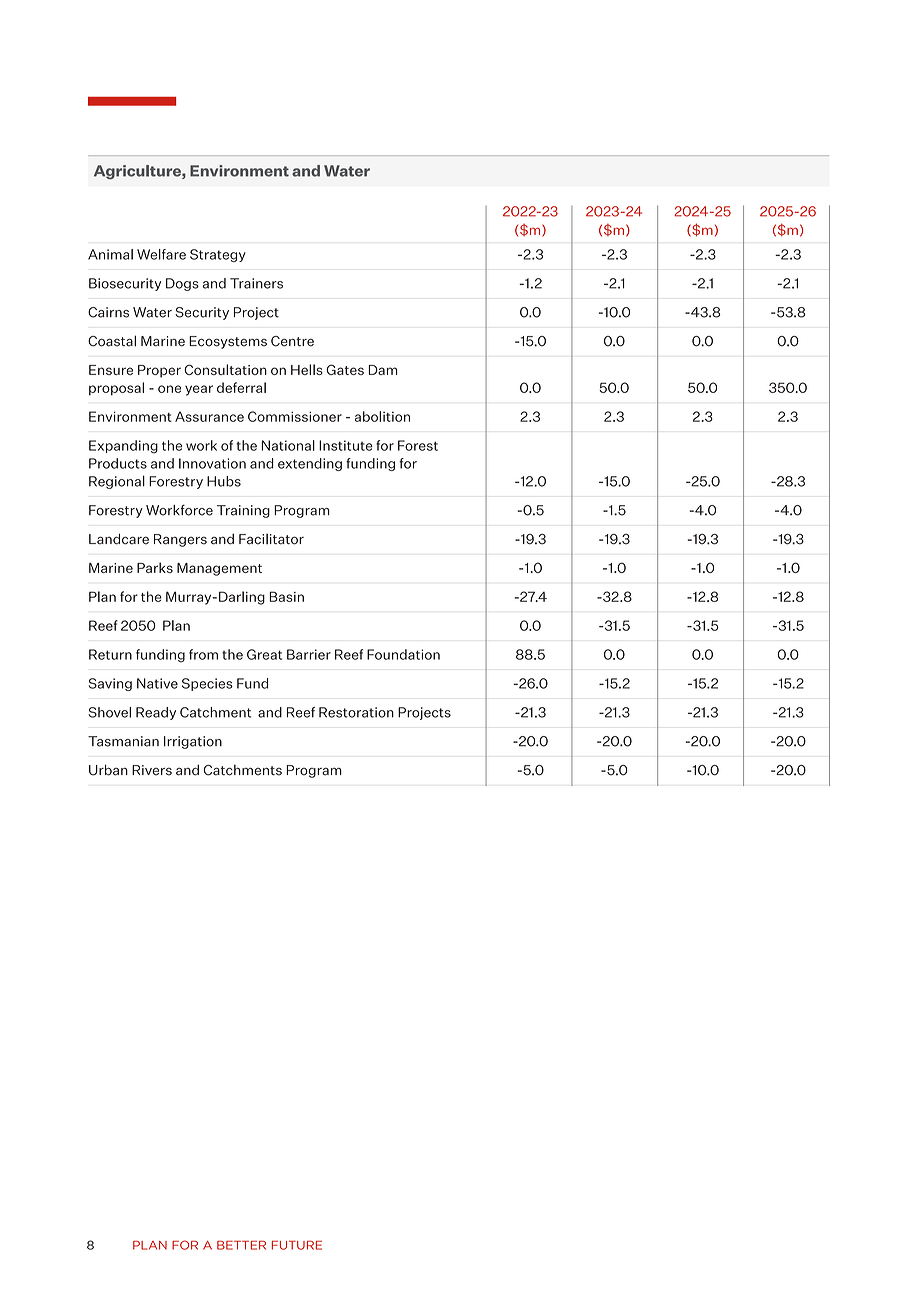  What do you see at coordinates (271, 539) in the screenshot?
I see `Facilitator` at bounding box center [271, 539].
